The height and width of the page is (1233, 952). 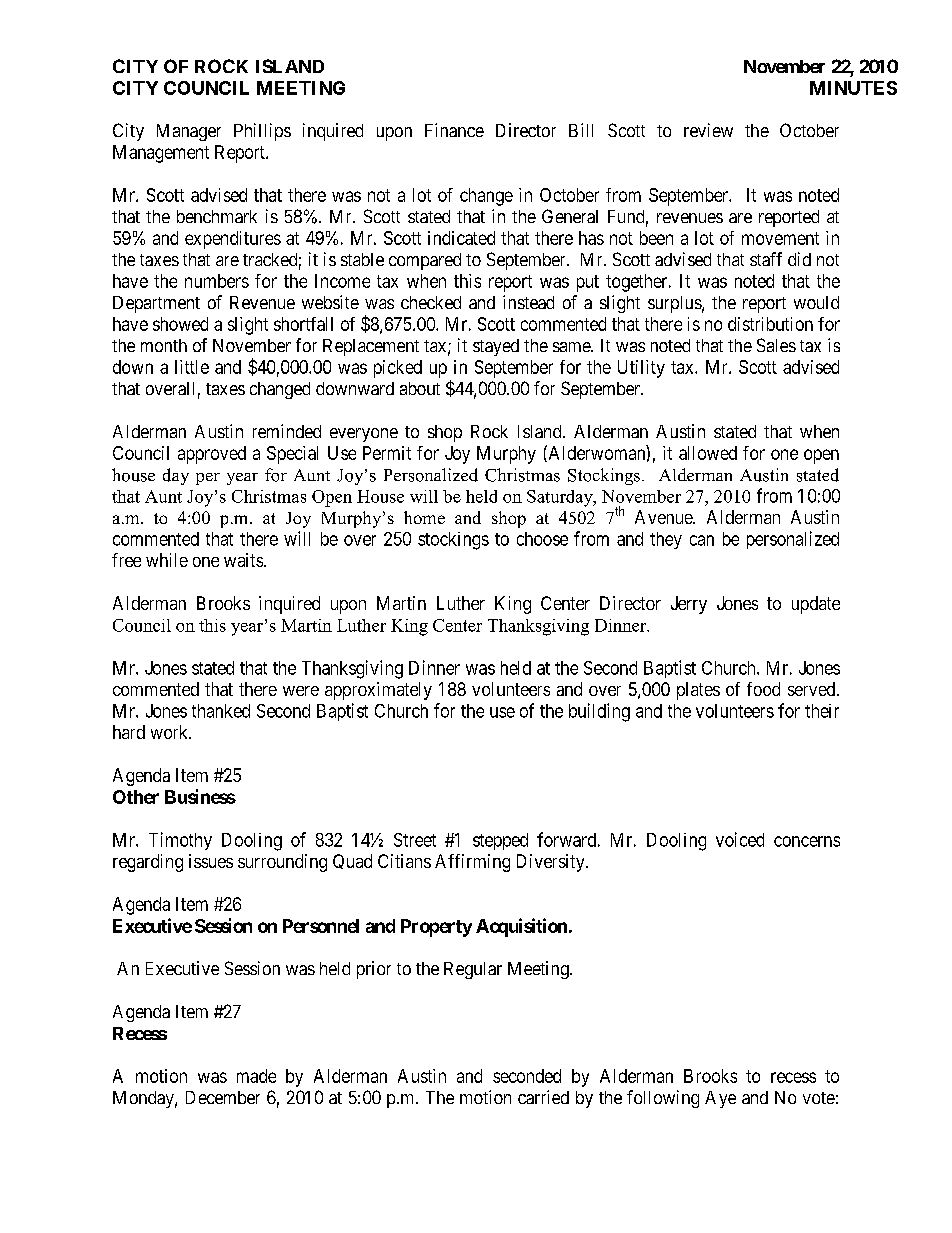 I want to click on choose, so click(x=542, y=539).
